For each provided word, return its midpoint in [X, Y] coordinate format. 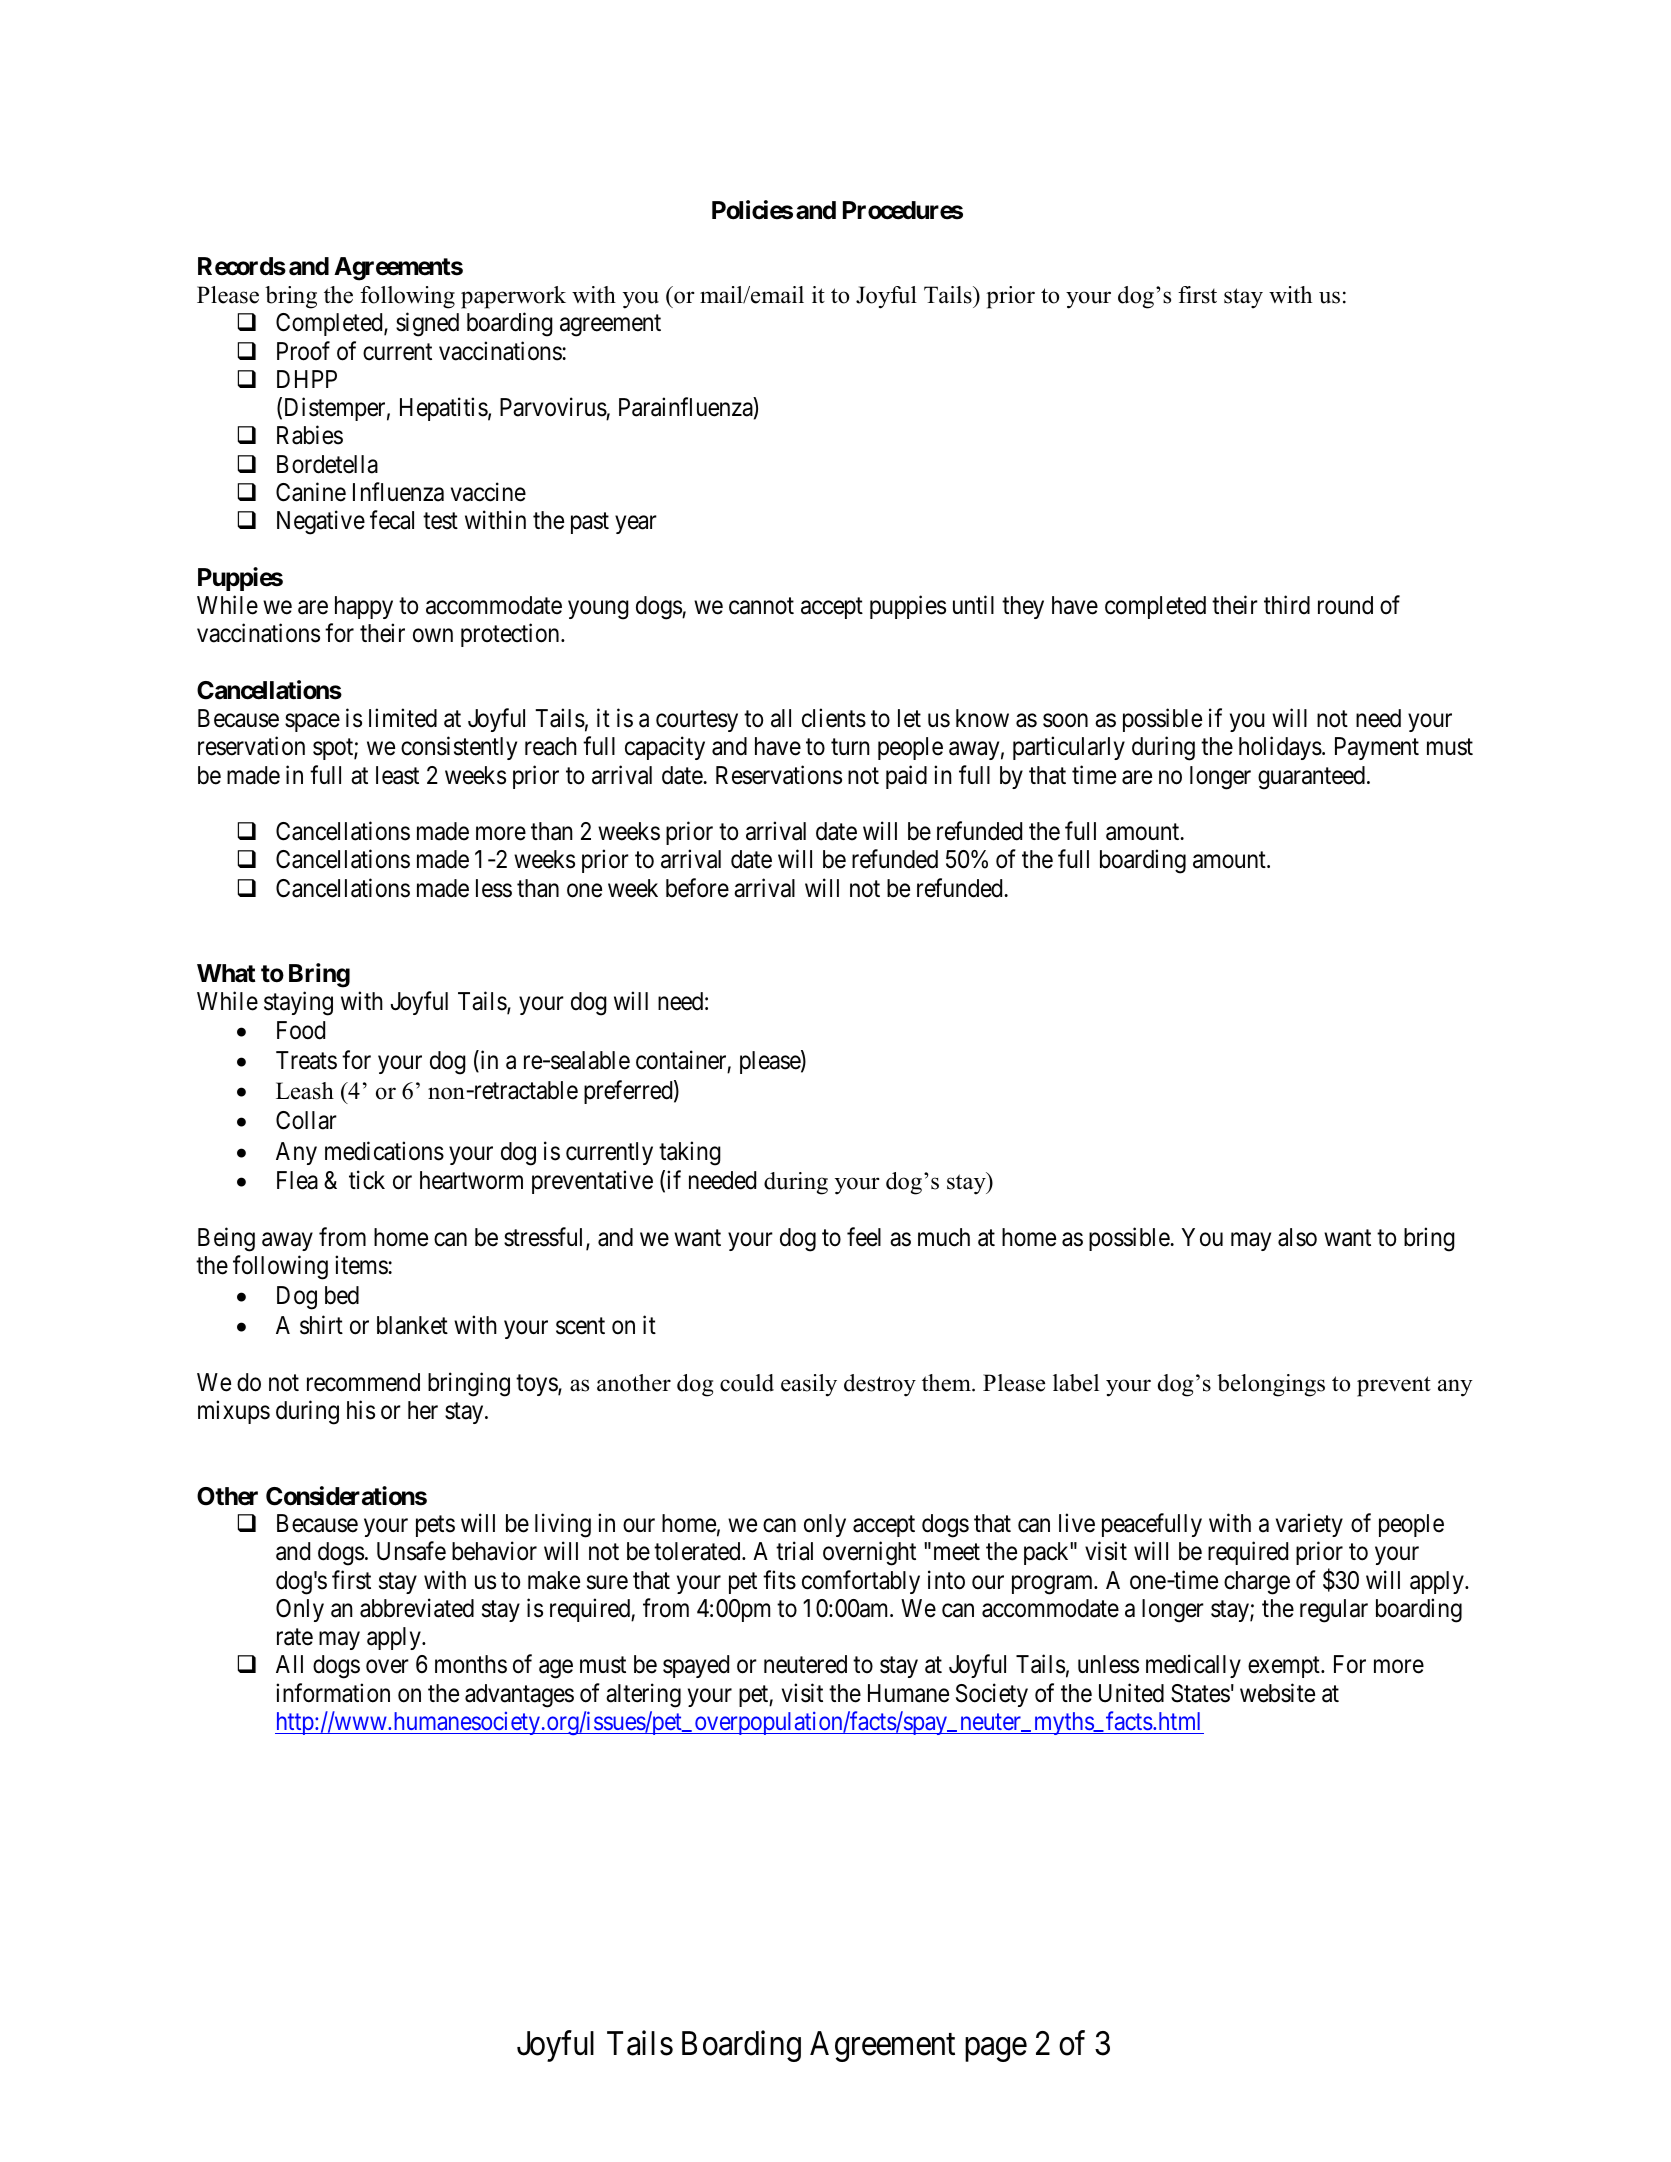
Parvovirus [553, 408]
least [397, 775]
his [361, 1410]
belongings [1271, 1385]
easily [809, 1385]
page [996, 2050]
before [697, 888]
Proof [303, 351]
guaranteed [1311, 778]
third [1287, 605]
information [333, 1693]
